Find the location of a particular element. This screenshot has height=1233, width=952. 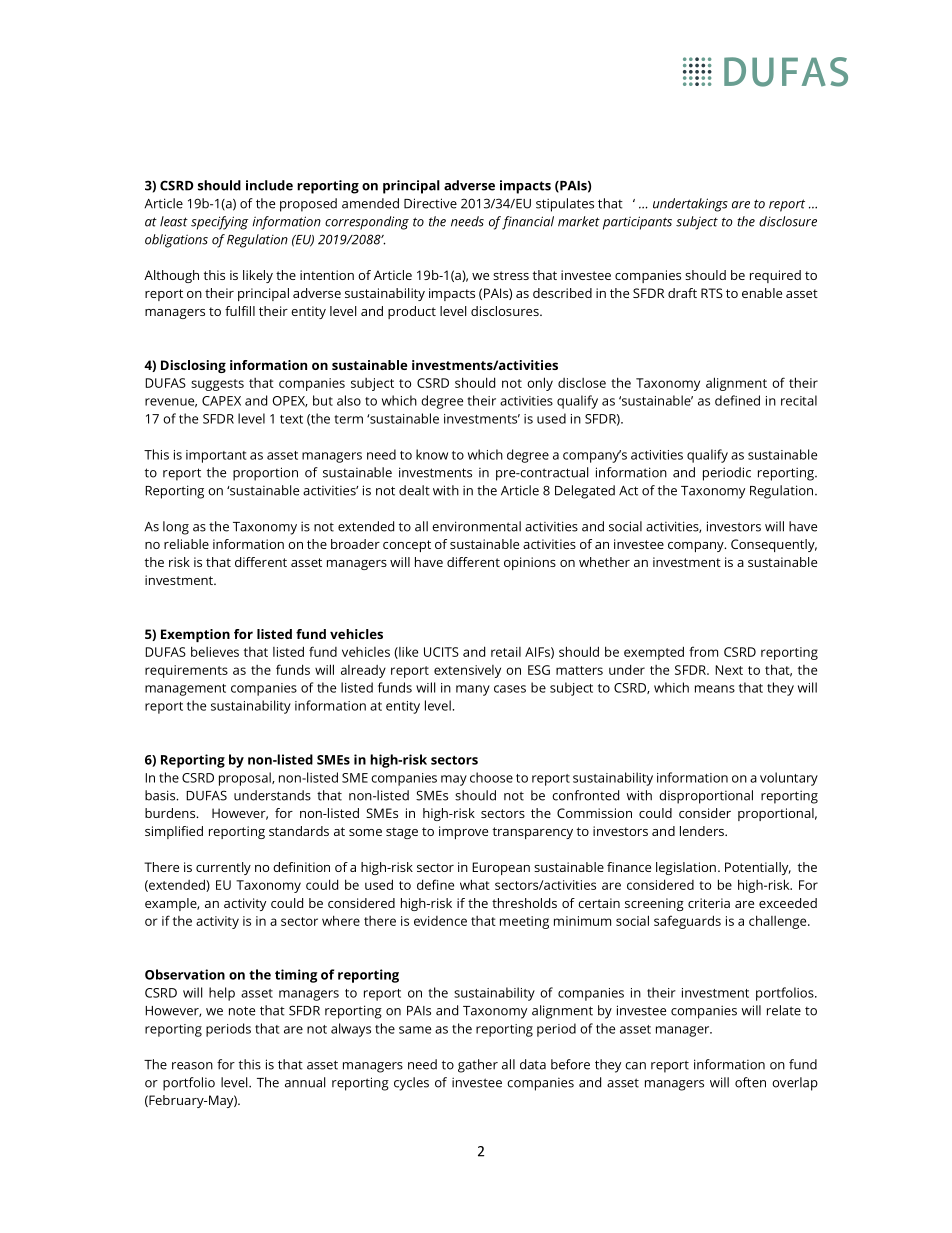

financial is located at coordinates (528, 223).
